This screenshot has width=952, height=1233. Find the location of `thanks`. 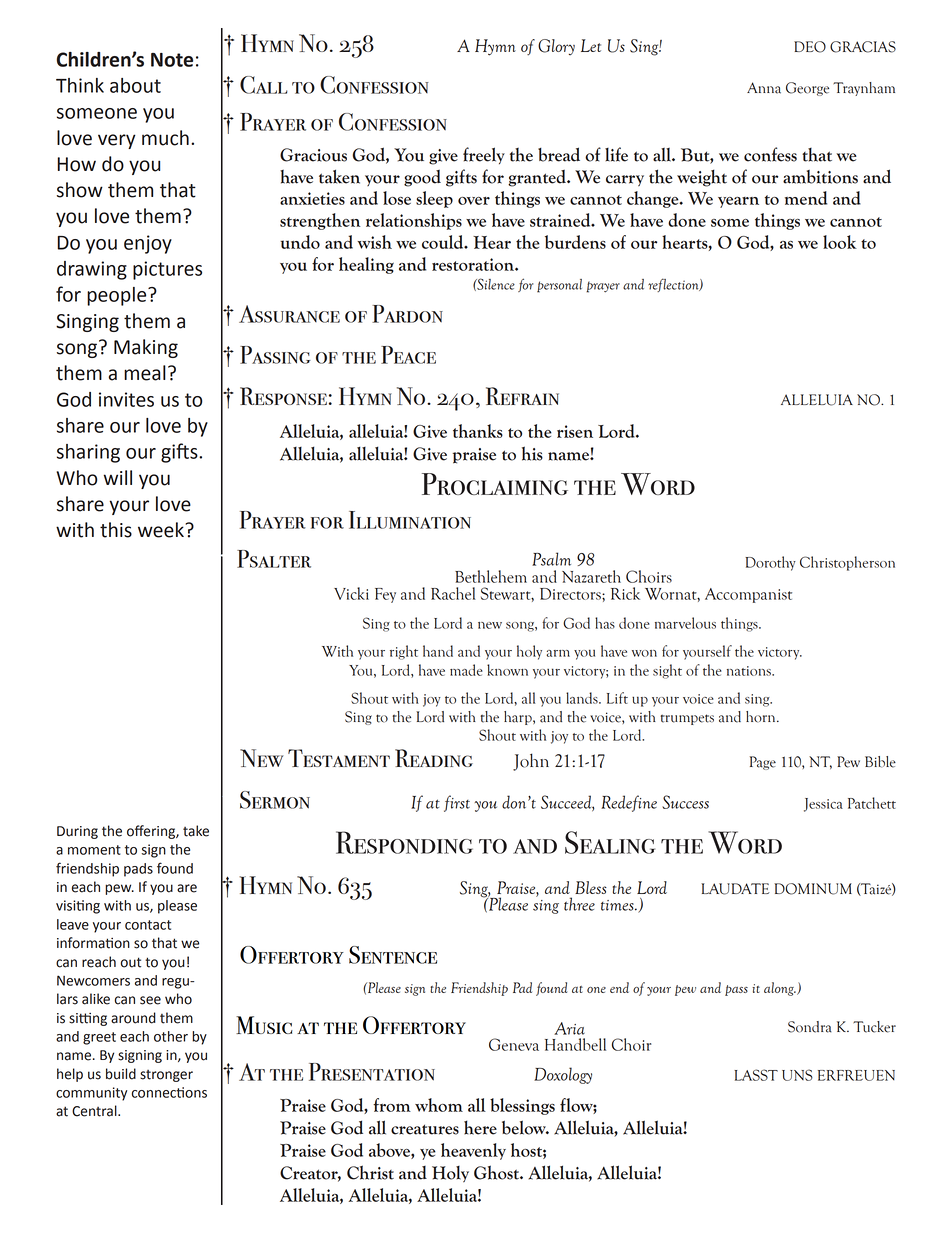

thanks is located at coordinates (478, 431).
